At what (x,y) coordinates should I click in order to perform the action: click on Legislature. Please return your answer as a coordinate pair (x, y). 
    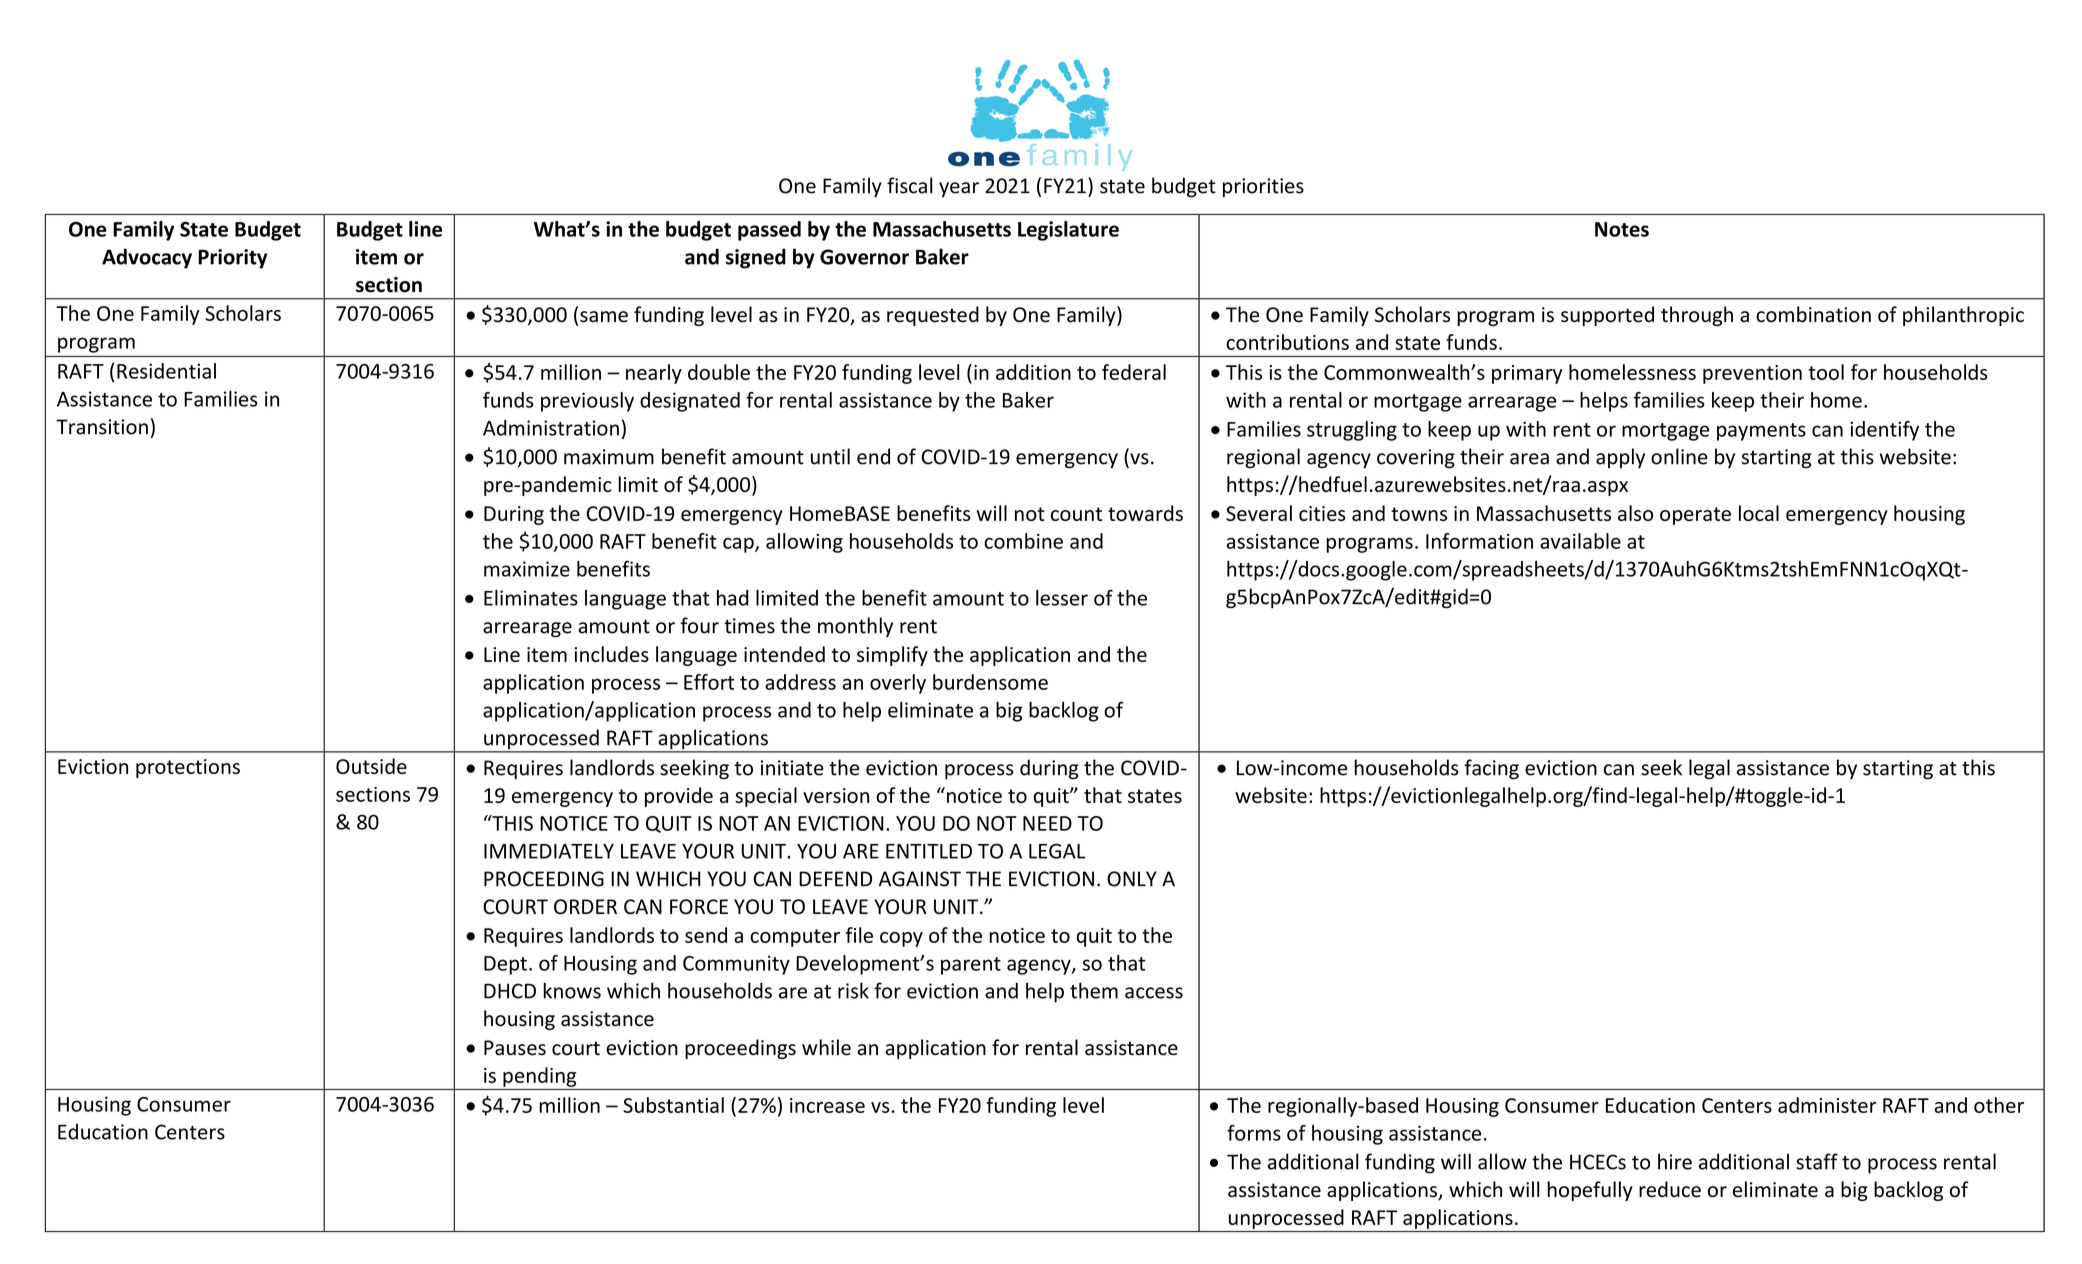
    Looking at the image, I should click on (1068, 231).
